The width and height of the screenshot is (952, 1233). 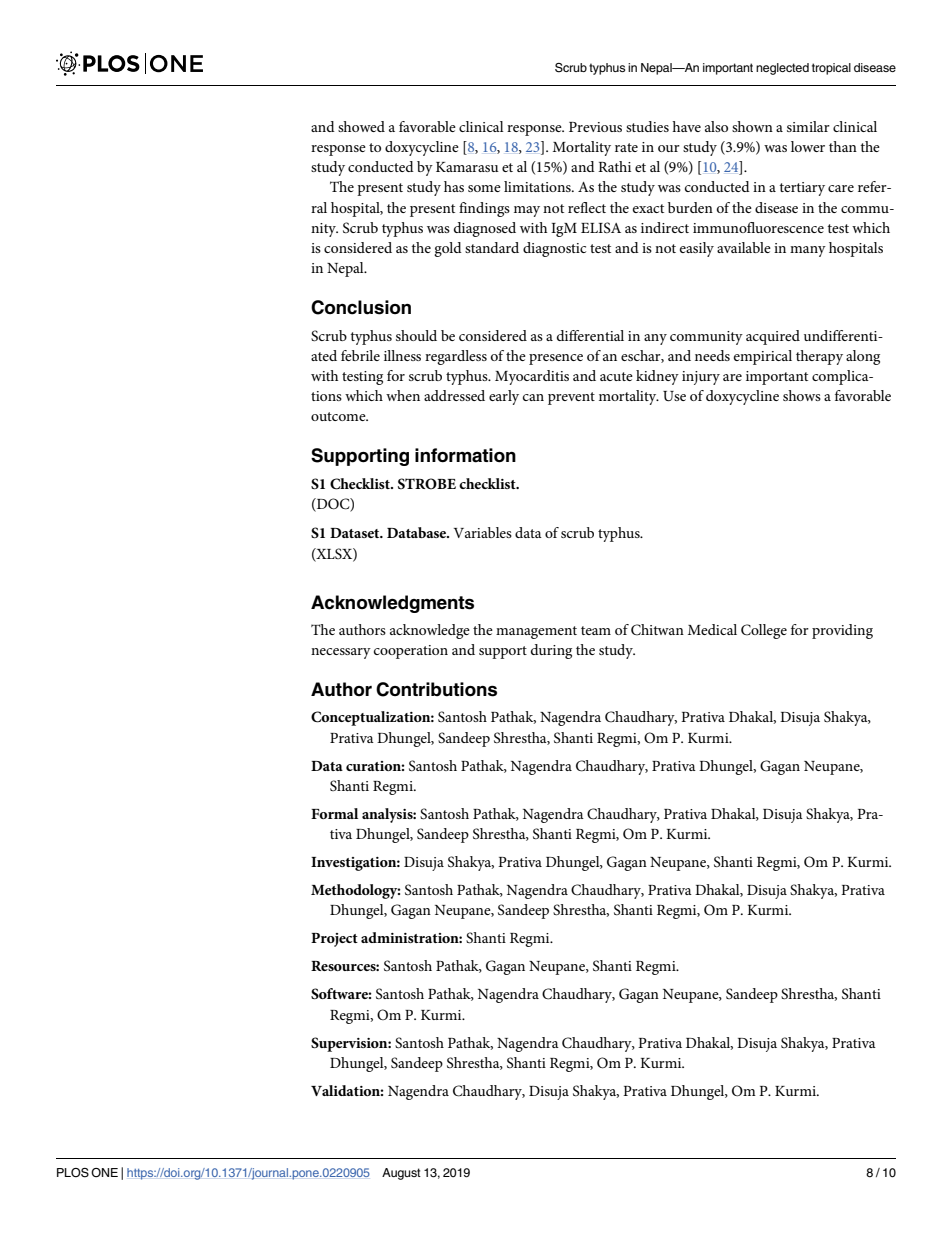 What do you see at coordinates (73, 1173) in the screenshot?
I see `PLOS` at bounding box center [73, 1173].
